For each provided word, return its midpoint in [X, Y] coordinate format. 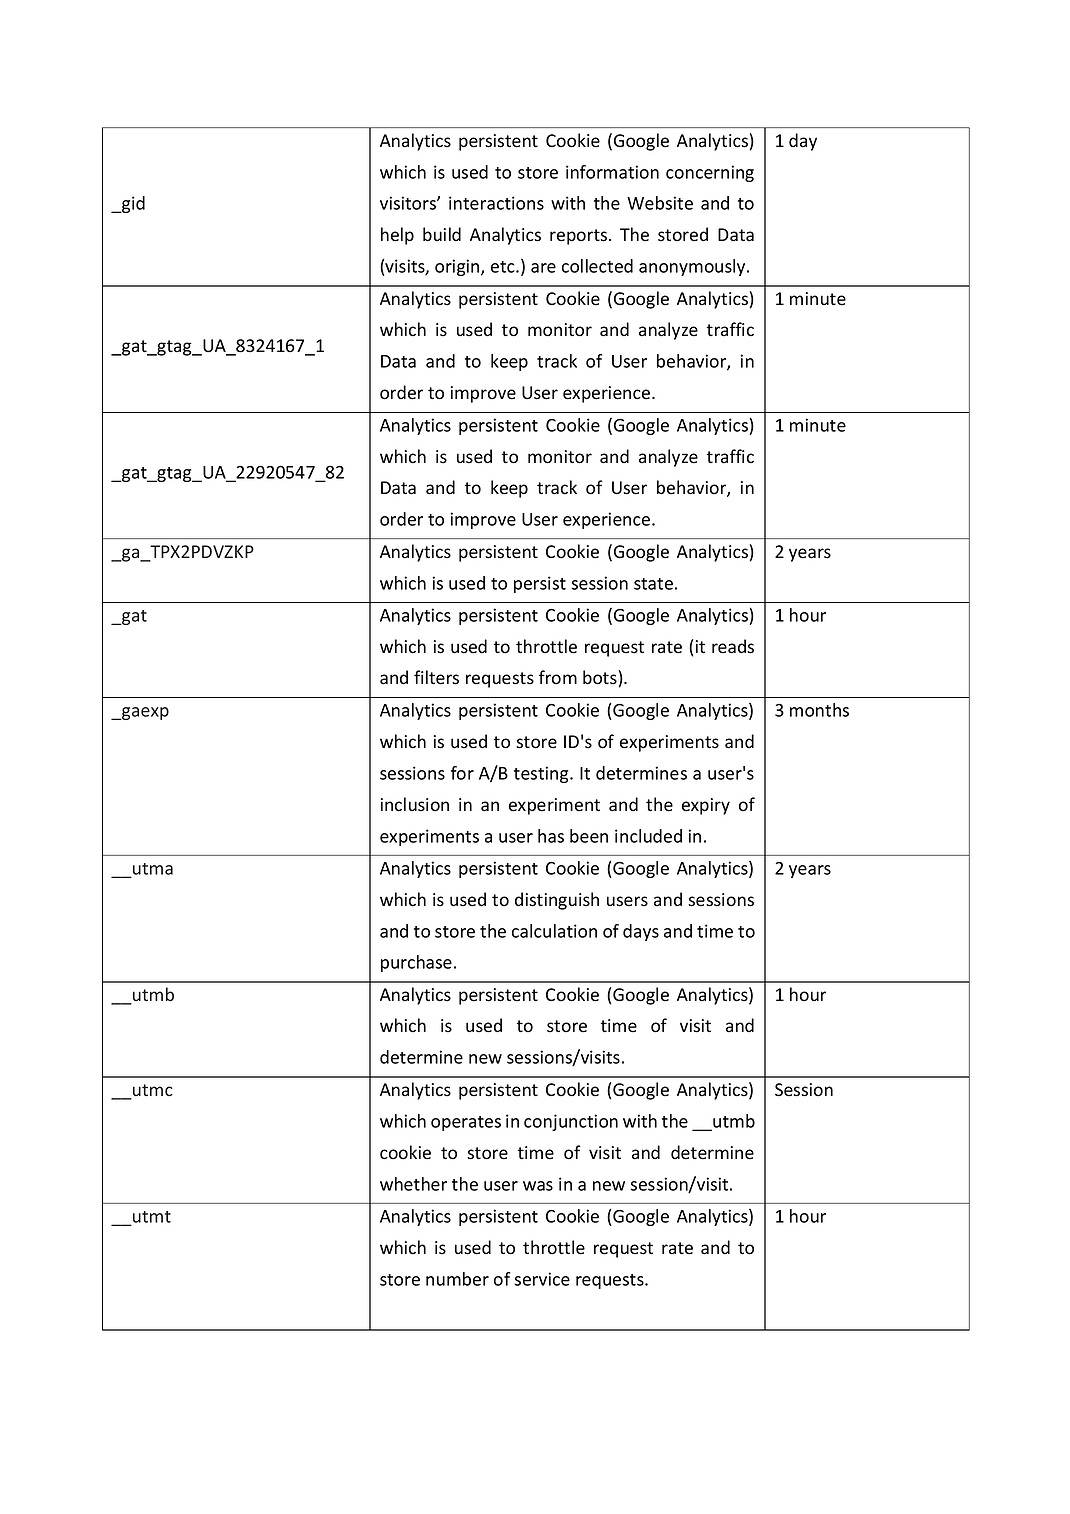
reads [733, 646]
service [542, 1279]
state [653, 584]
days [641, 932]
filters [436, 677]
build [442, 234]
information [612, 172]
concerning [710, 173]
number [457, 1279]
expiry [706, 806]
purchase [416, 963]
